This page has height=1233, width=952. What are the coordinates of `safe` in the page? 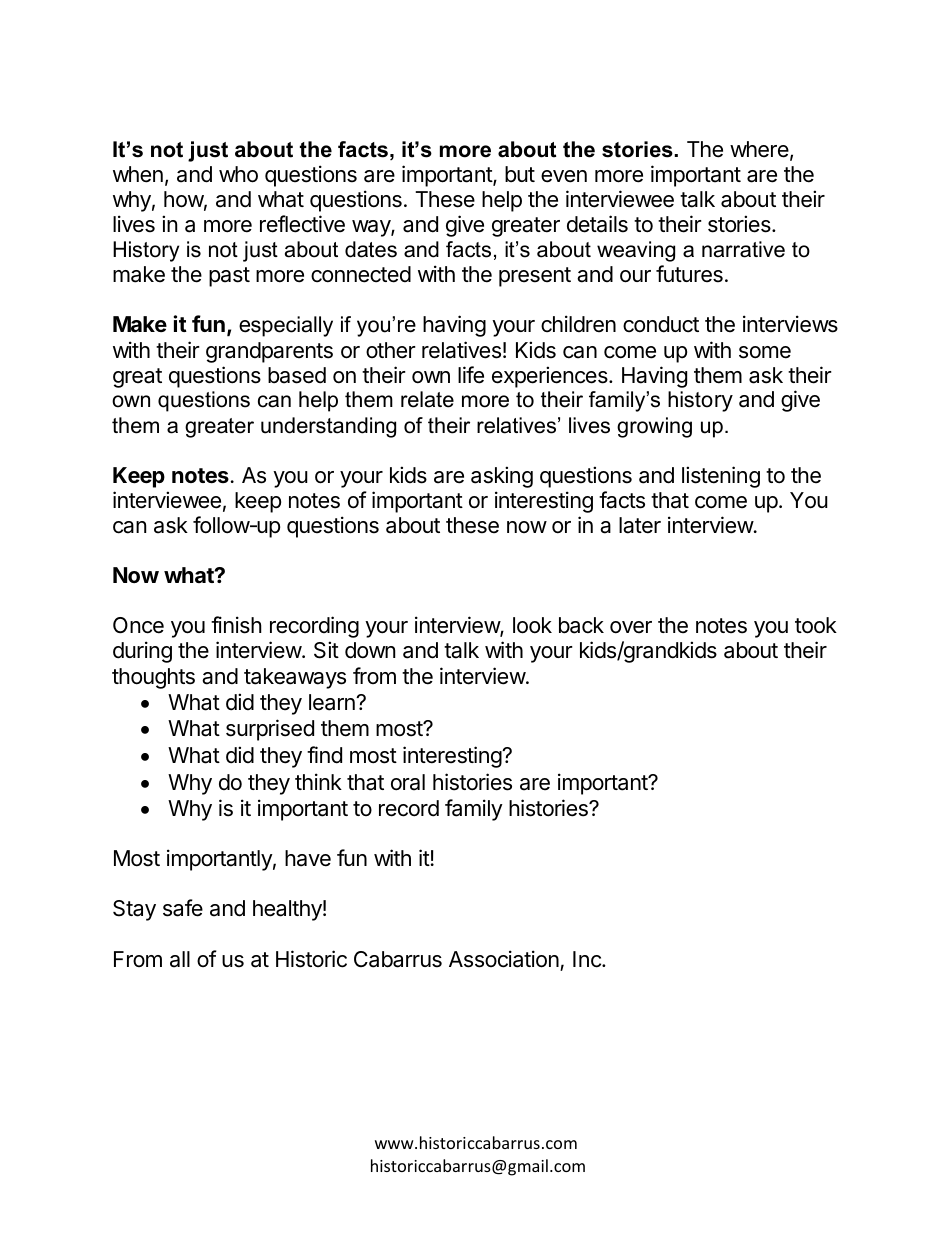 It's located at (183, 908).
